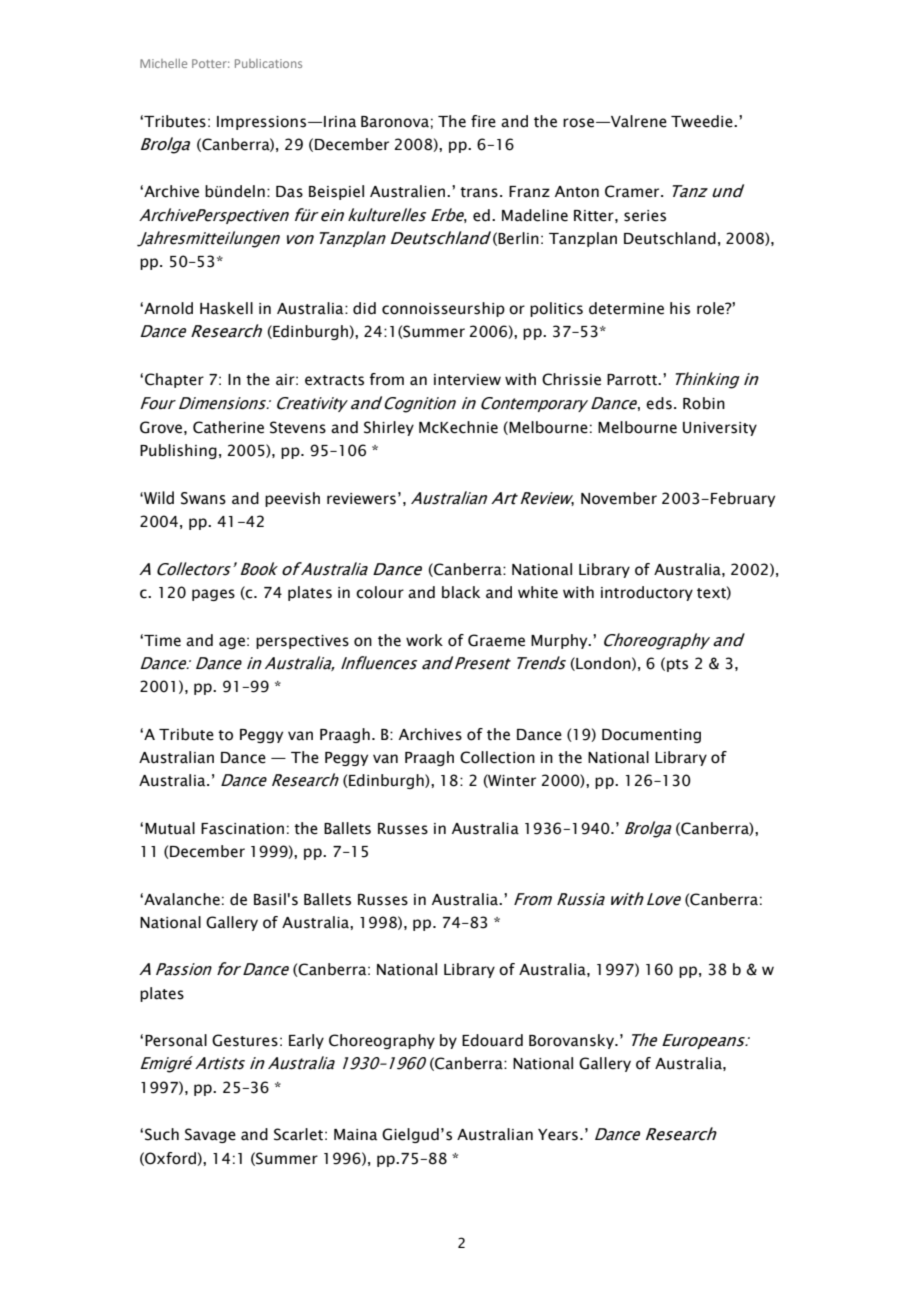  What do you see at coordinates (268, 63) in the screenshot?
I see `Publications` at bounding box center [268, 63].
